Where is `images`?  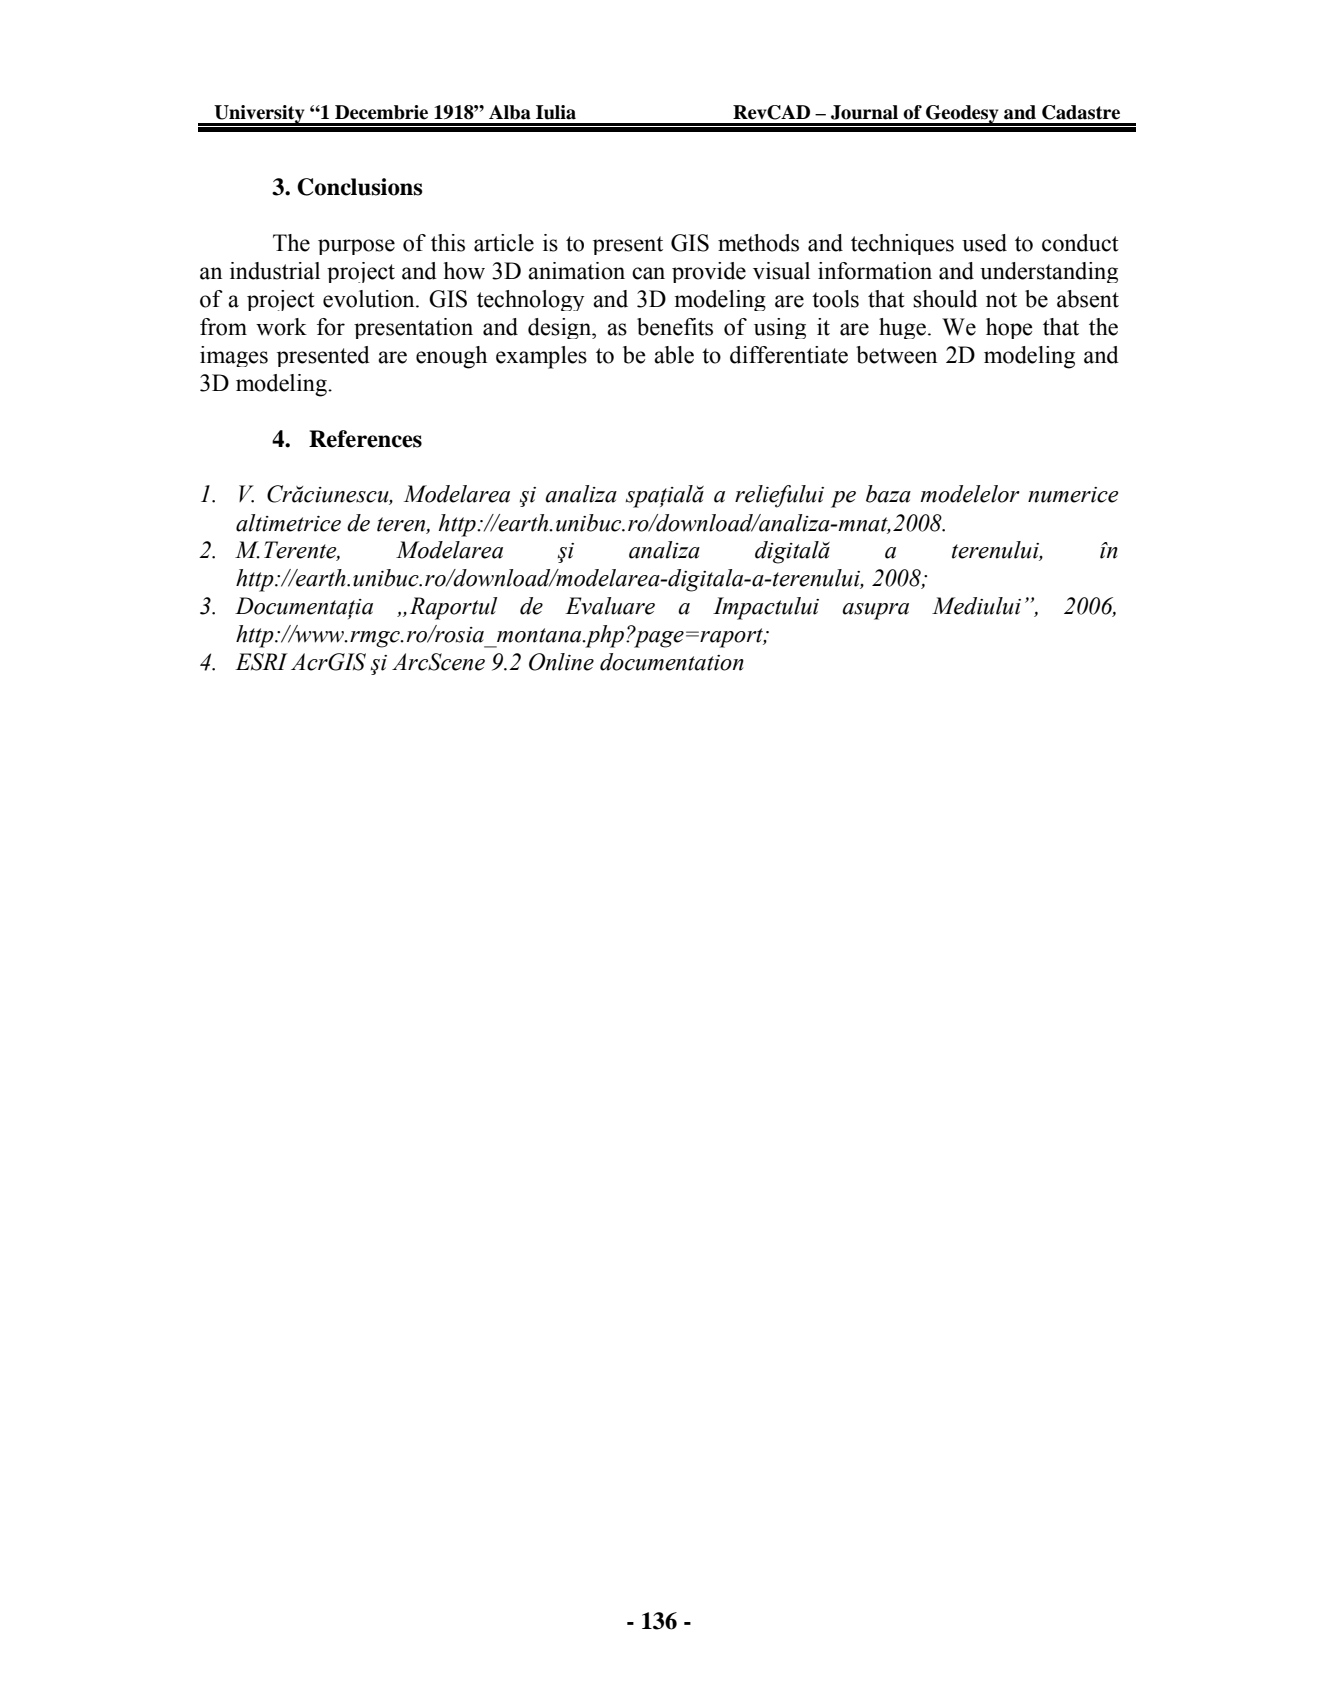
images is located at coordinates (234, 356).
